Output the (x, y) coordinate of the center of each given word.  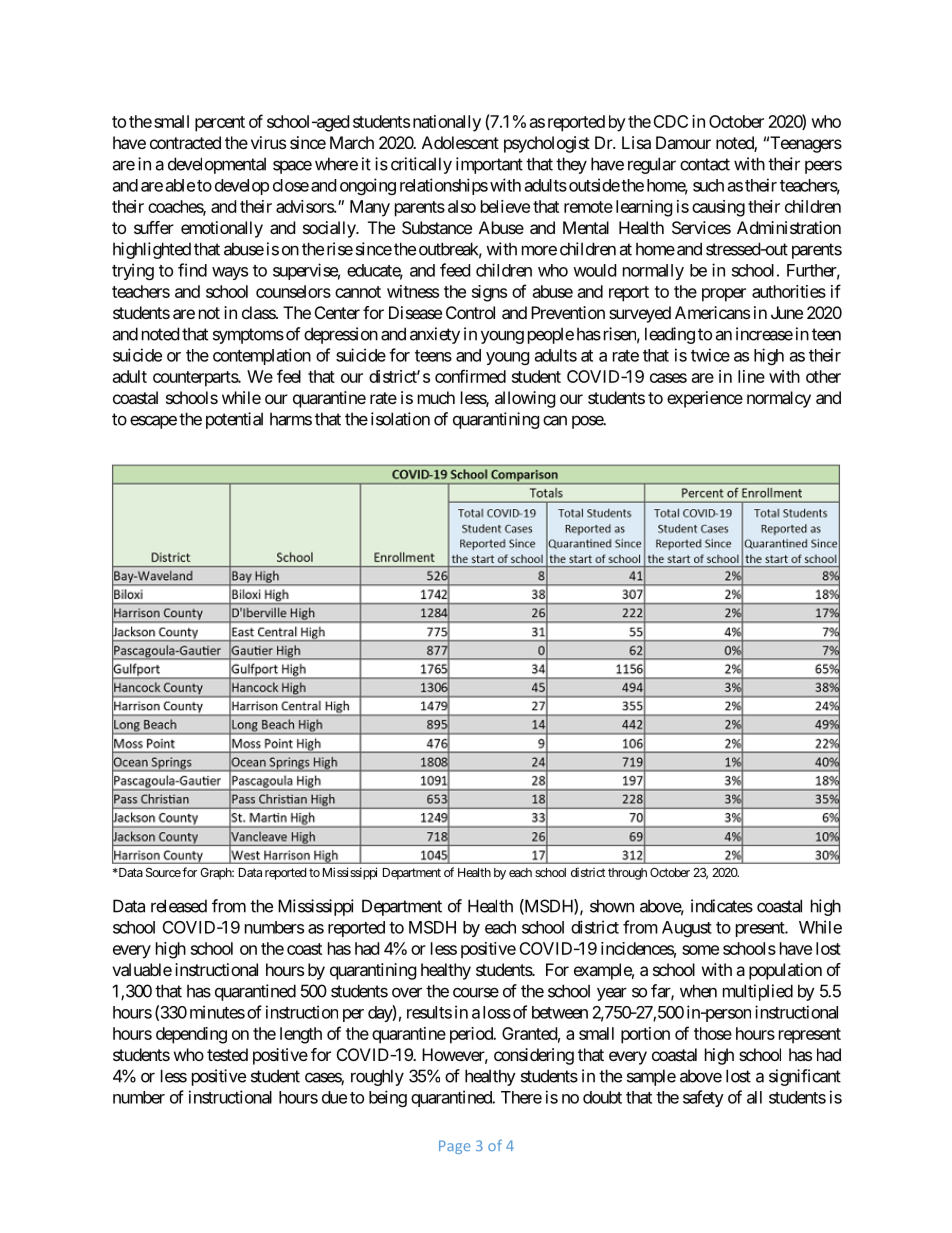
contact (705, 164)
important (489, 165)
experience (705, 399)
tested (227, 1054)
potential (234, 420)
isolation (400, 419)
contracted (185, 142)
